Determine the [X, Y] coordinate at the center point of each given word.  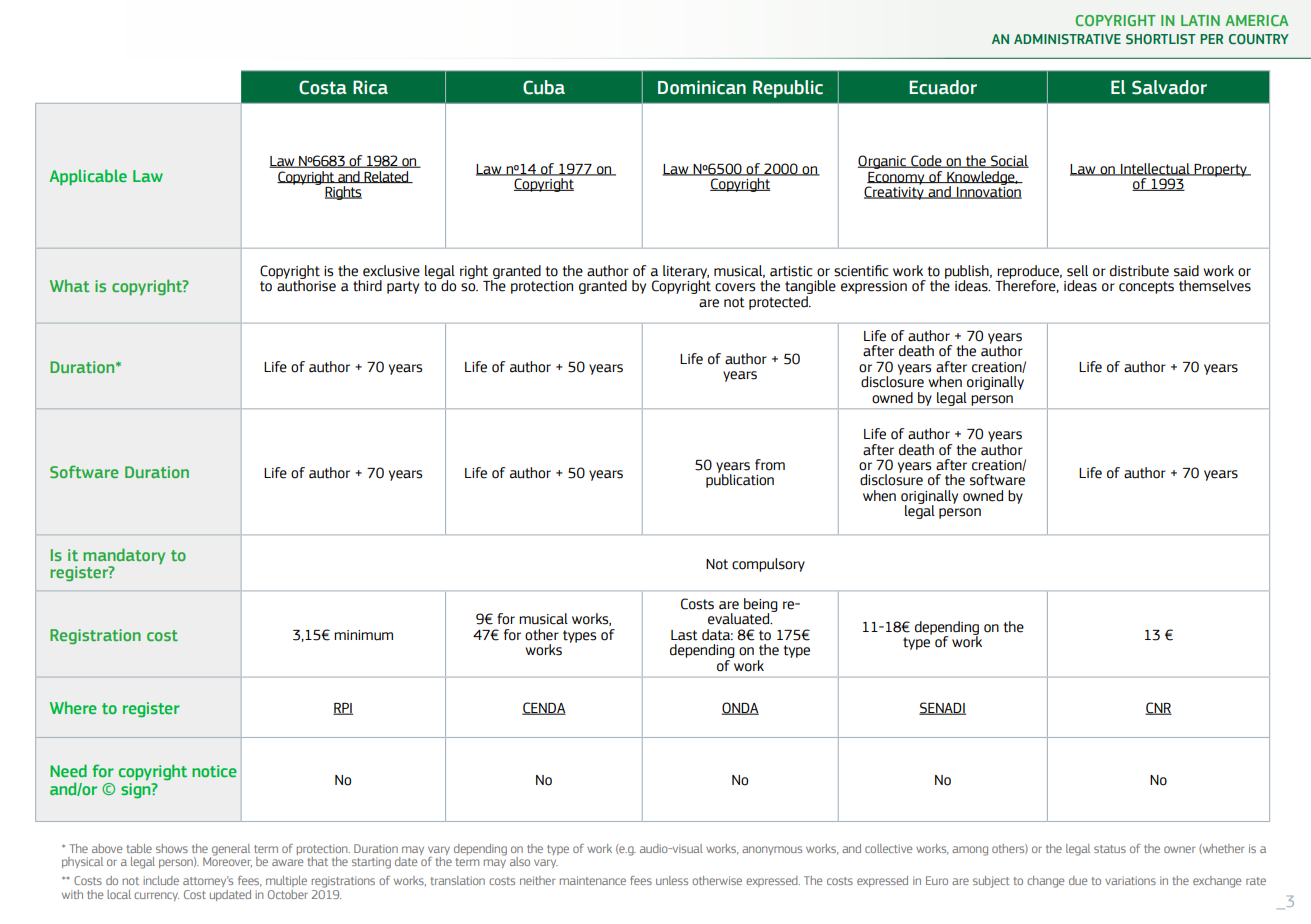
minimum [363, 635]
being [761, 606]
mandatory [124, 556]
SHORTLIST [1161, 39]
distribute [1139, 271]
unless [672, 880]
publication [740, 480]
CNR [1158, 708]
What [70, 285]
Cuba [544, 87]
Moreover [227, 861]
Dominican [702, 87]
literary [686, 273]
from [770, 465]
